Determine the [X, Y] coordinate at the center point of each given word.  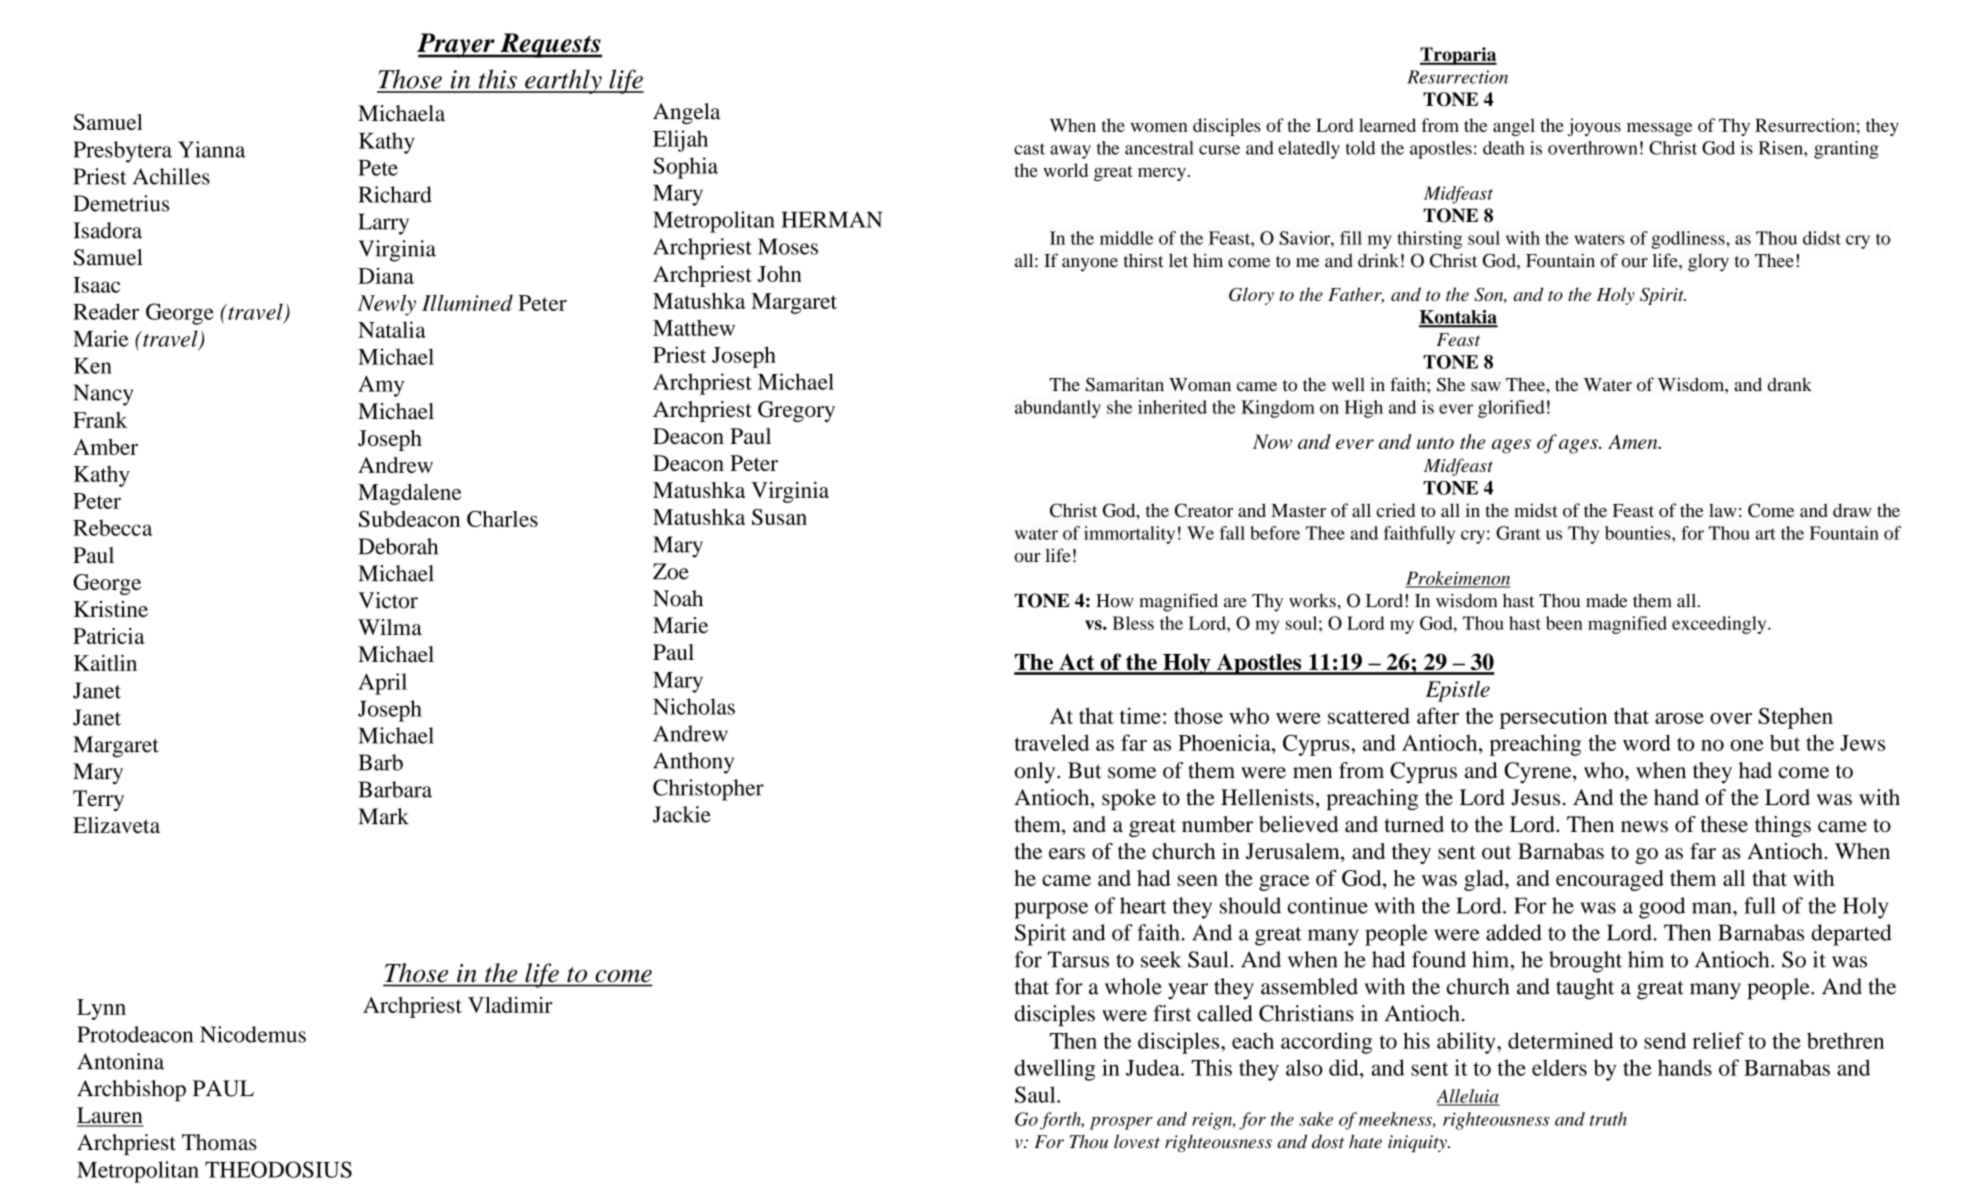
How [1115, 601]
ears [1067, 853]
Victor [388, 600]
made [1606, 601]
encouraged [1610, 880]
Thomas [219, 1142]
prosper [1121, 1123]
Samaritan [1125, 384]
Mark [383, 816]
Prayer [457, 45]
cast [1029, 149]
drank [1789, 384]
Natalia [392, 329]
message [1659, 129]
